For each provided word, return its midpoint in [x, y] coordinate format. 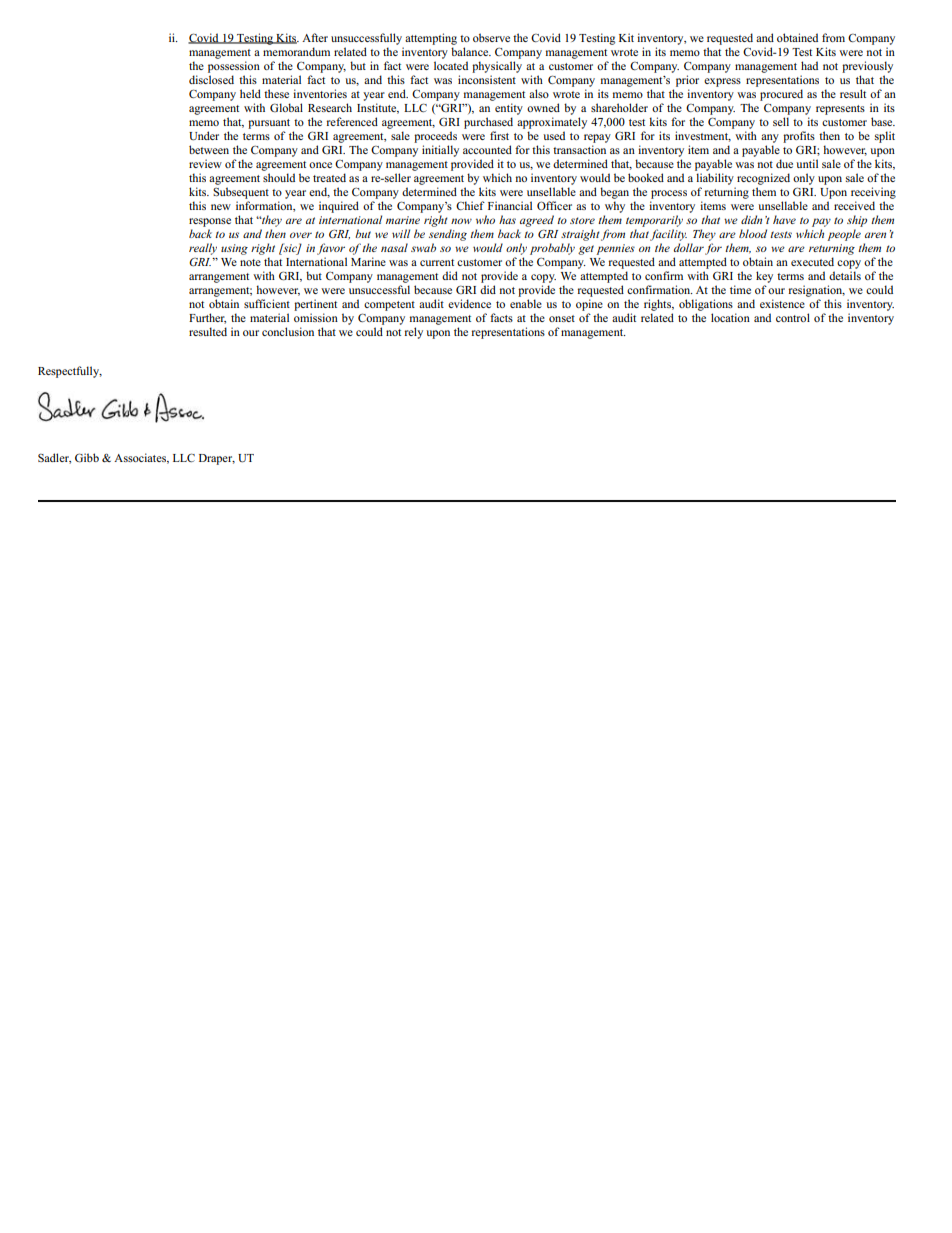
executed [812, 261]
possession [234, 67]
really [203, 249]
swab [423, 247]
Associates [141, 458]
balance [471, 51]
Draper [217, 459]
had [809, 65]
